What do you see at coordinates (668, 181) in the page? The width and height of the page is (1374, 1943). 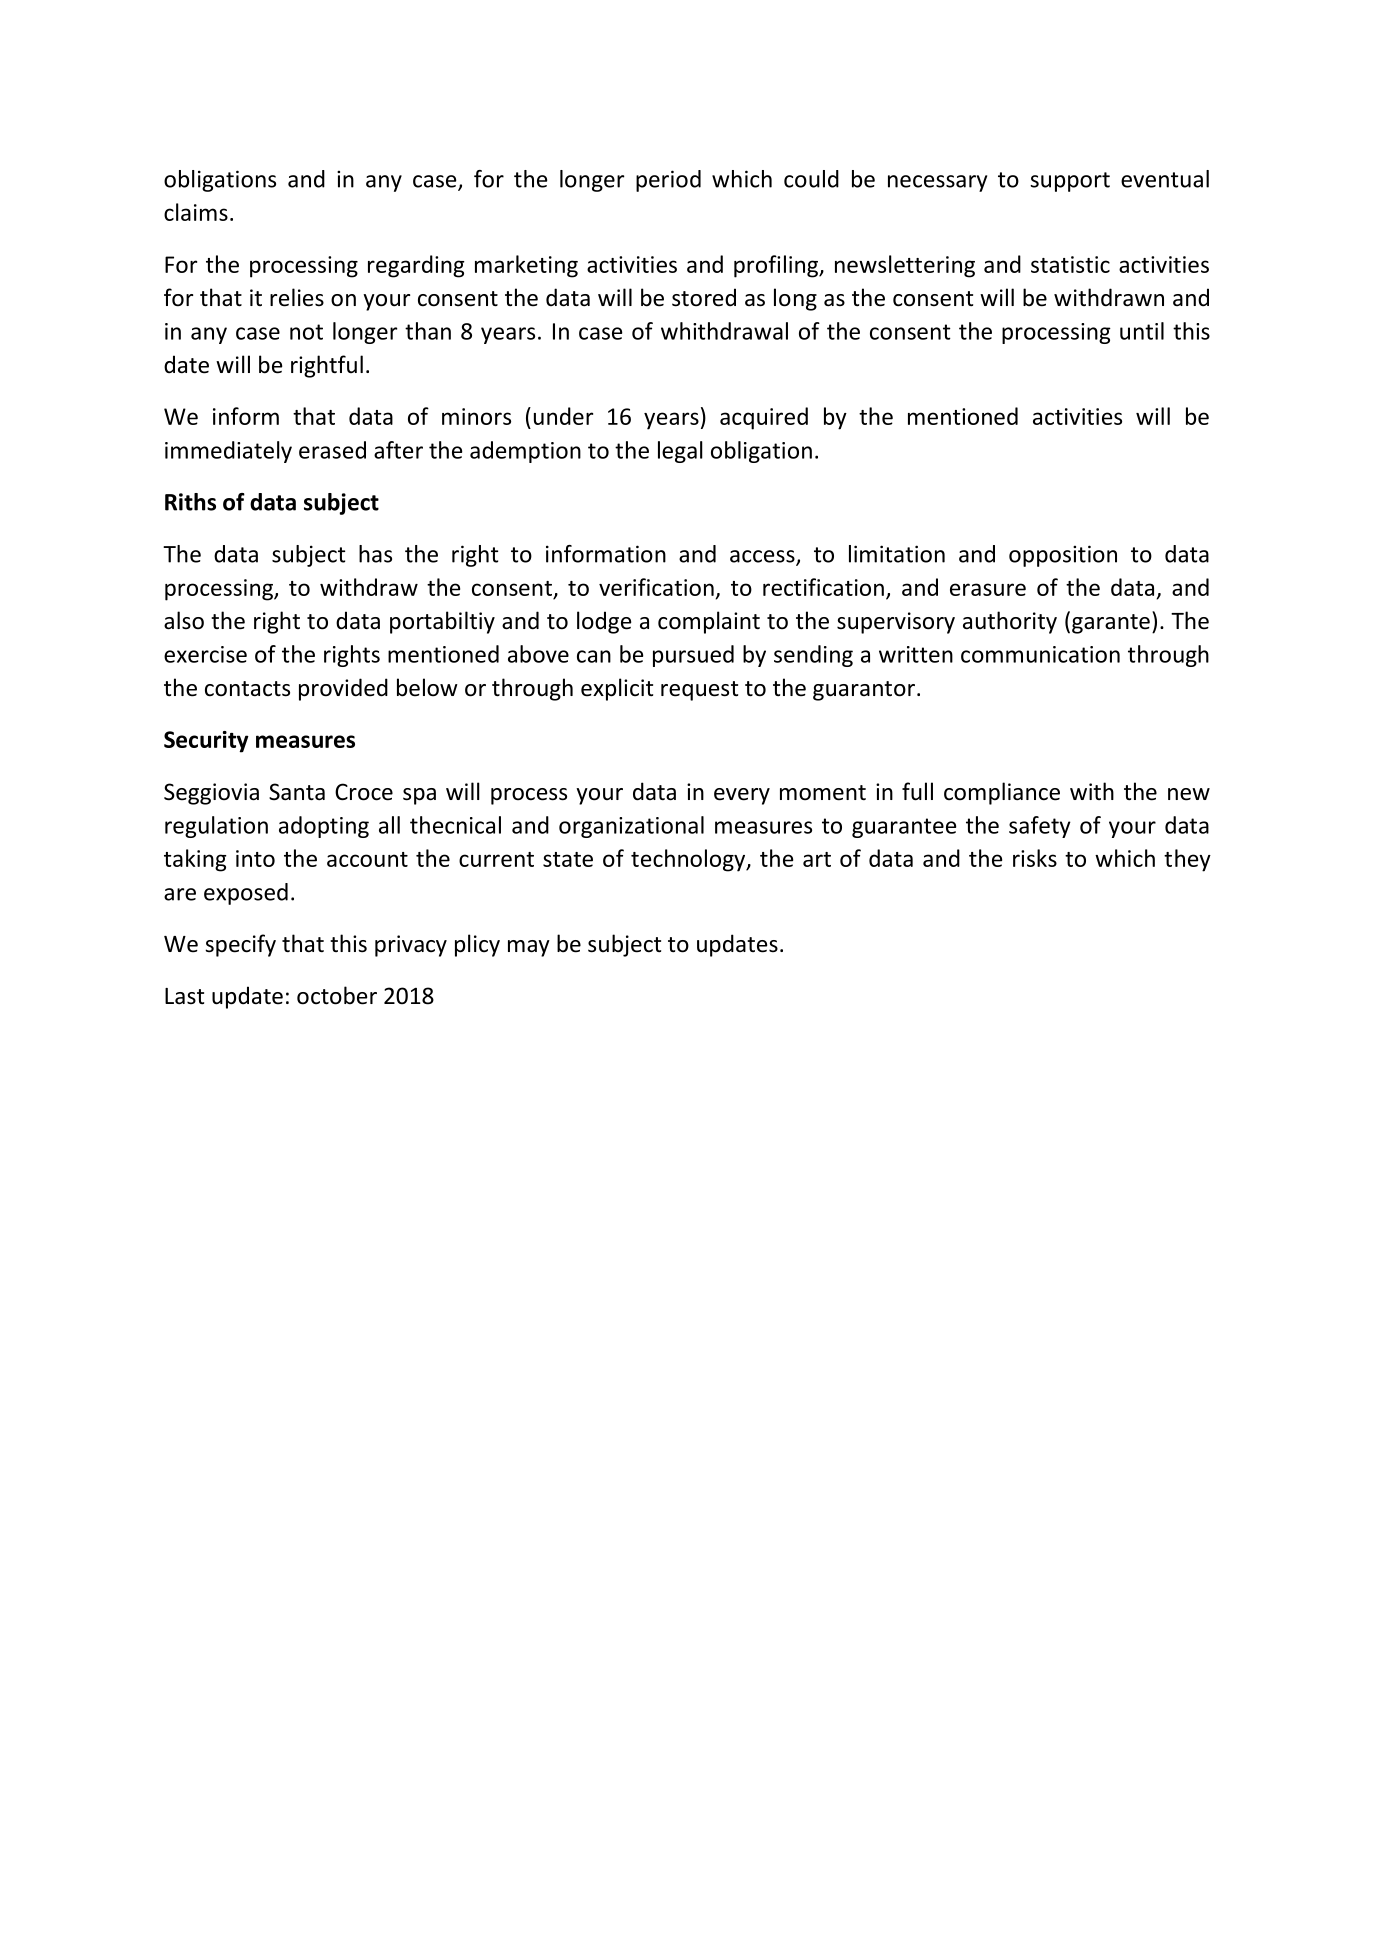 I see `period` at bounding box center [668, 181].
